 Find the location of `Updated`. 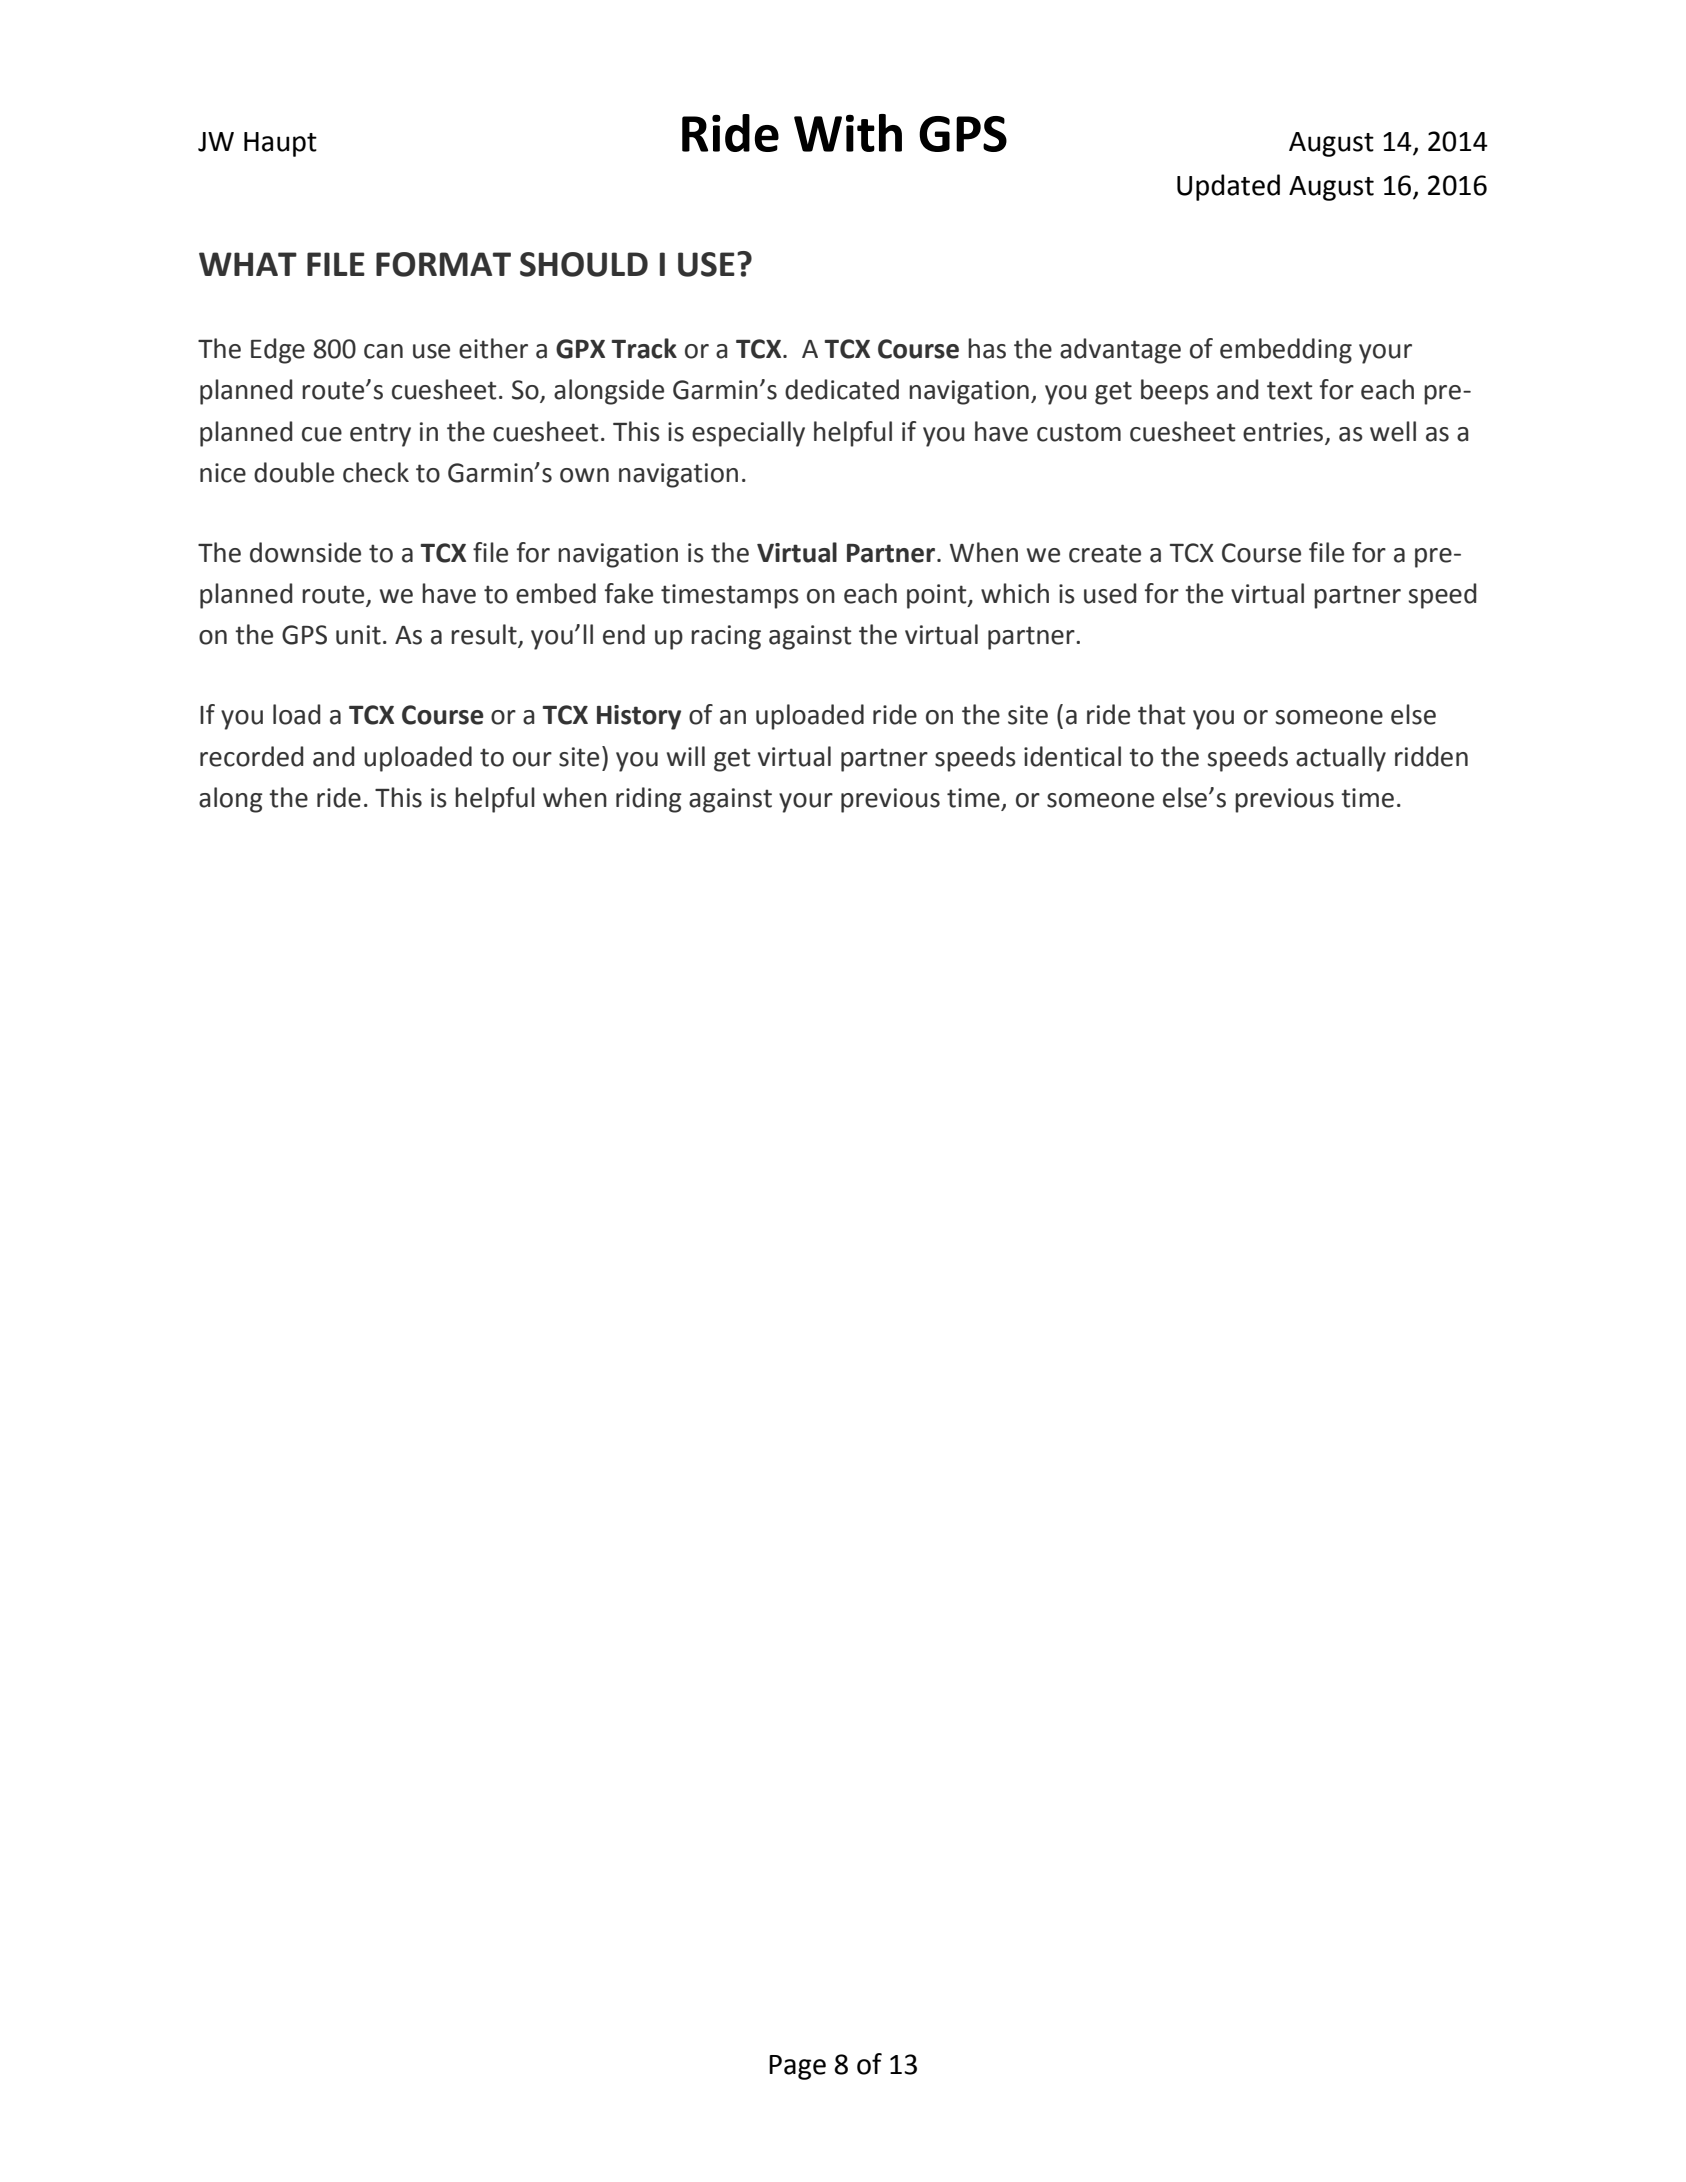

Updated is located at coordinates (1228, 187).
